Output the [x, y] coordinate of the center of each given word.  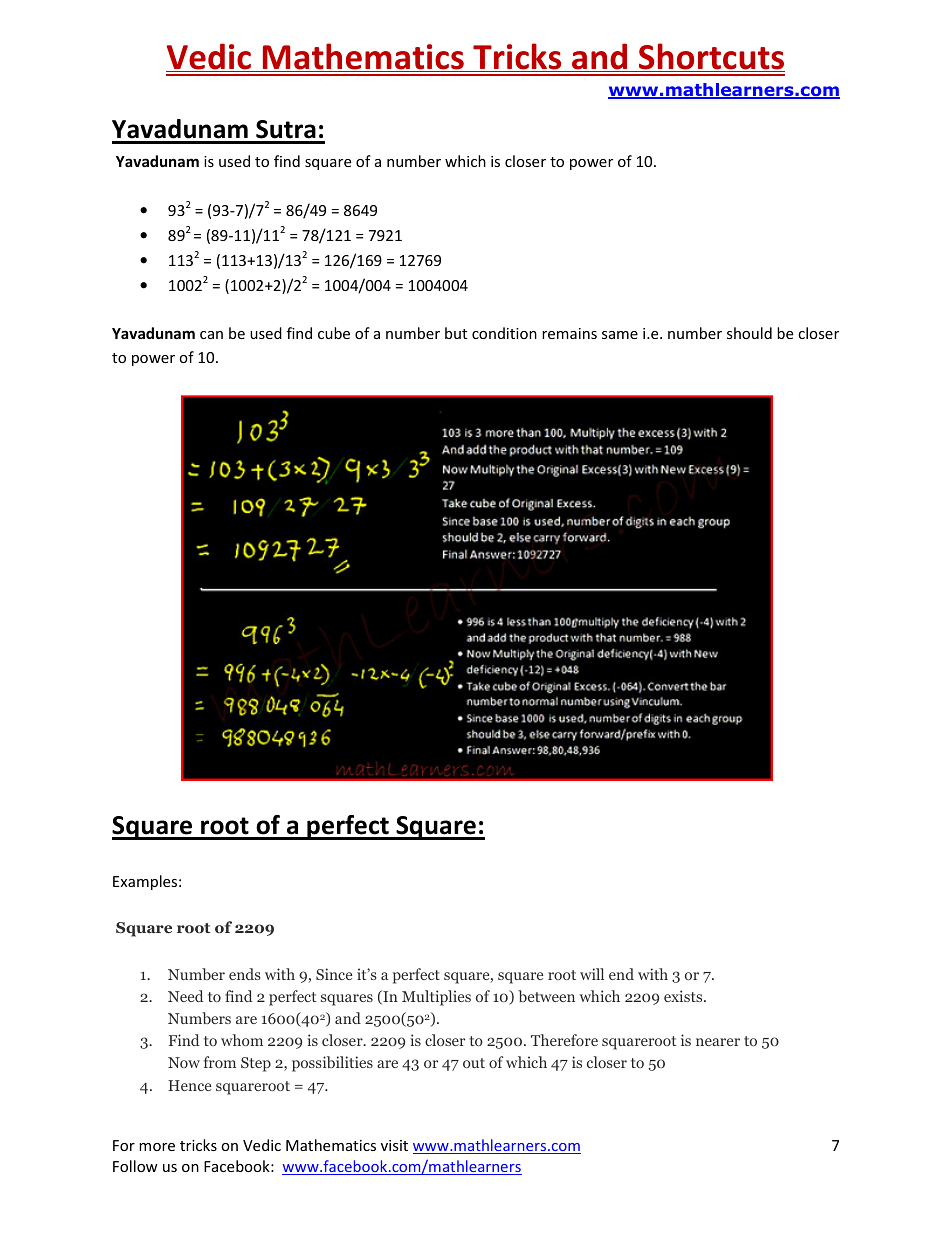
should [749, 333]
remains [569, 333]
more [157, 1147]
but [456, 333]
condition [504, 333]
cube [334, 333]
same [620, 335]
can [211, 335]
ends [245, 974]
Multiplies [436, 998]
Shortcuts [711, 57]
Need [185, 996]
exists [684, 996]
